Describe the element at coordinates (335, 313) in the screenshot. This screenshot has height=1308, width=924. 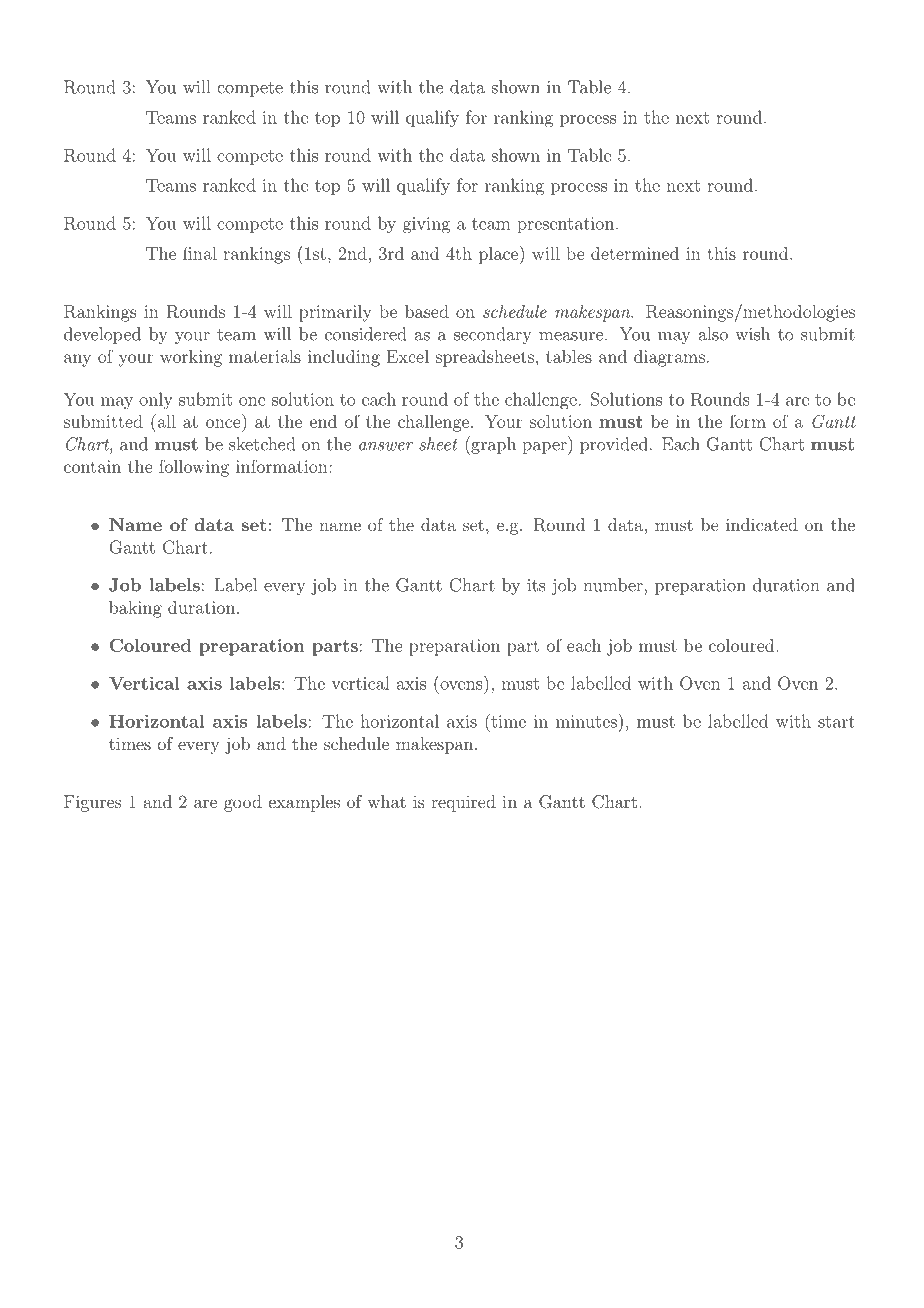
I see `primarily` at that location.
